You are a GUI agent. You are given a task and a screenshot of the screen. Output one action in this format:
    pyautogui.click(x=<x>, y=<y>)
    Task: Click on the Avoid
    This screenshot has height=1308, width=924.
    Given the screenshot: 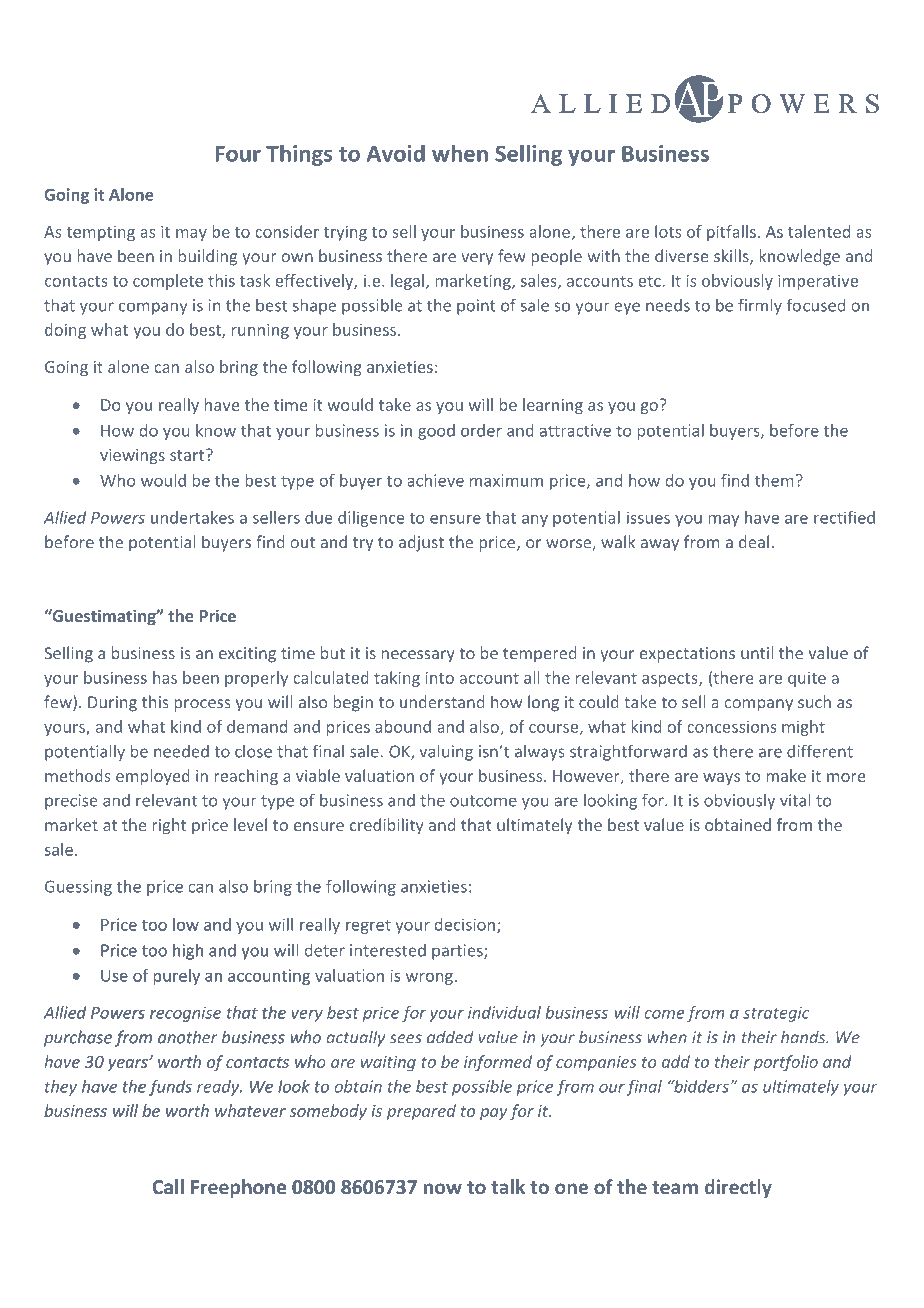 What is the action you would take?
    pyautogui.click(x=396, y=153)
